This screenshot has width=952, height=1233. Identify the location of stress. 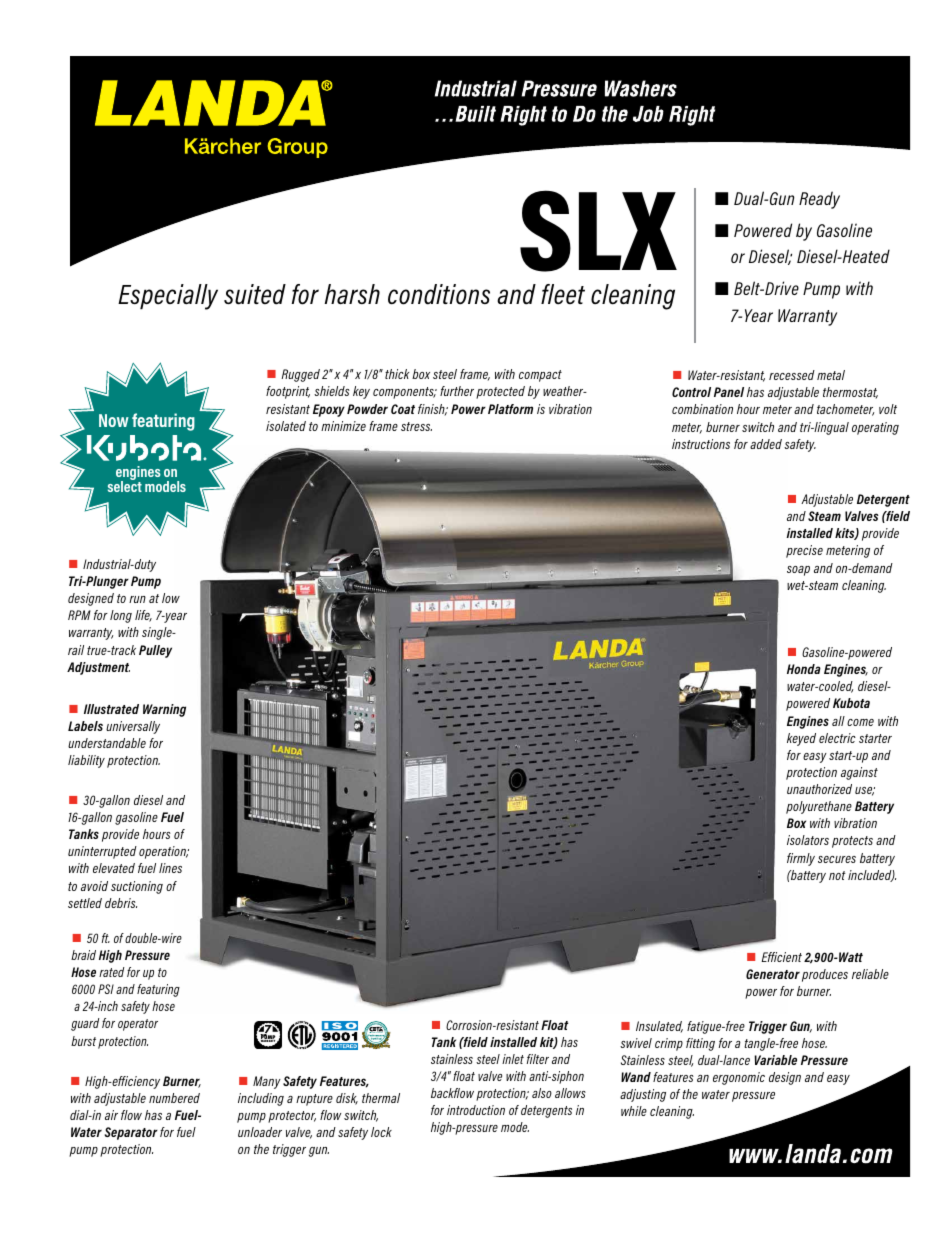
(416, 426).
